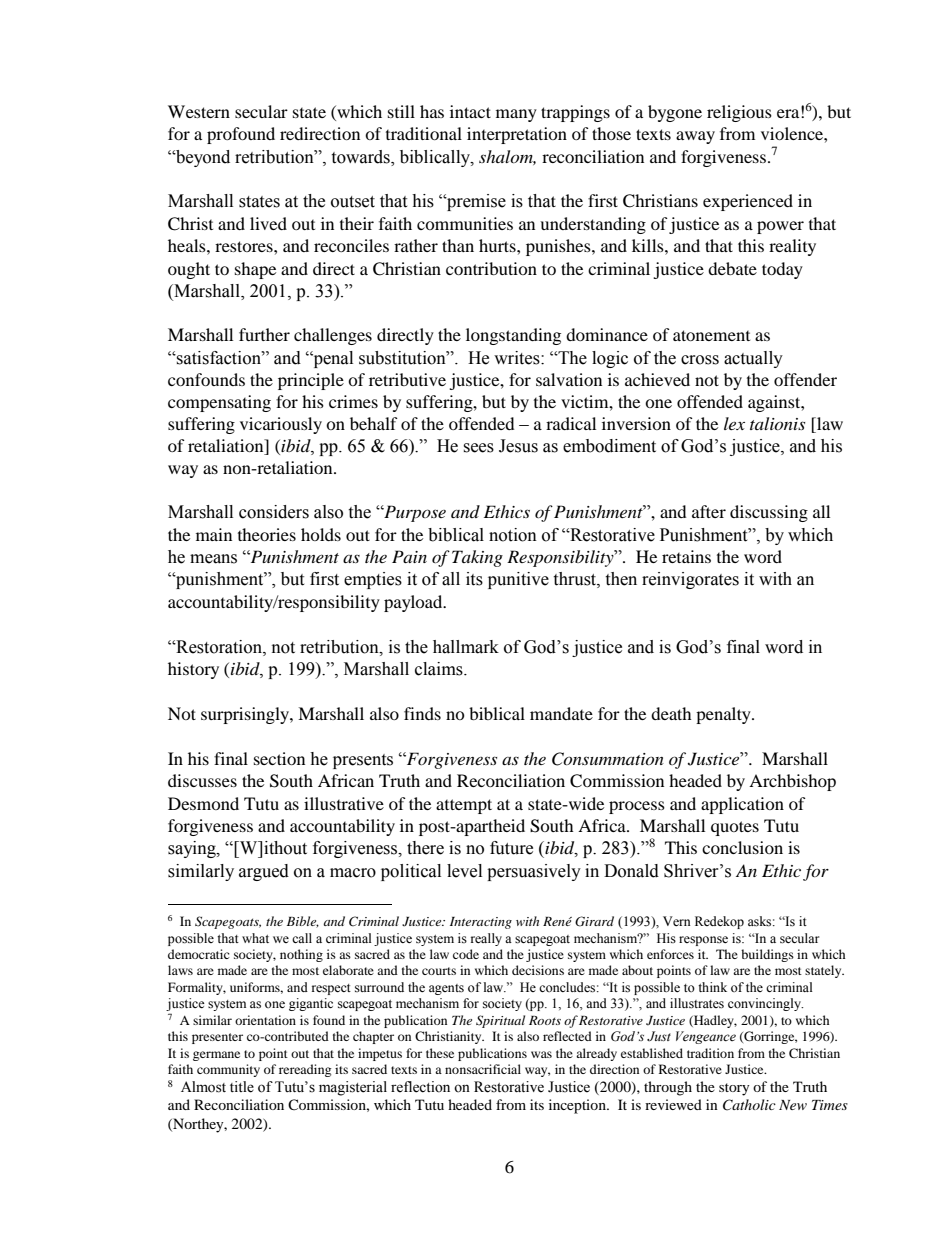  Describe the element at coordinates (739, 113) in the screenshot. I see `religious` at that location.
